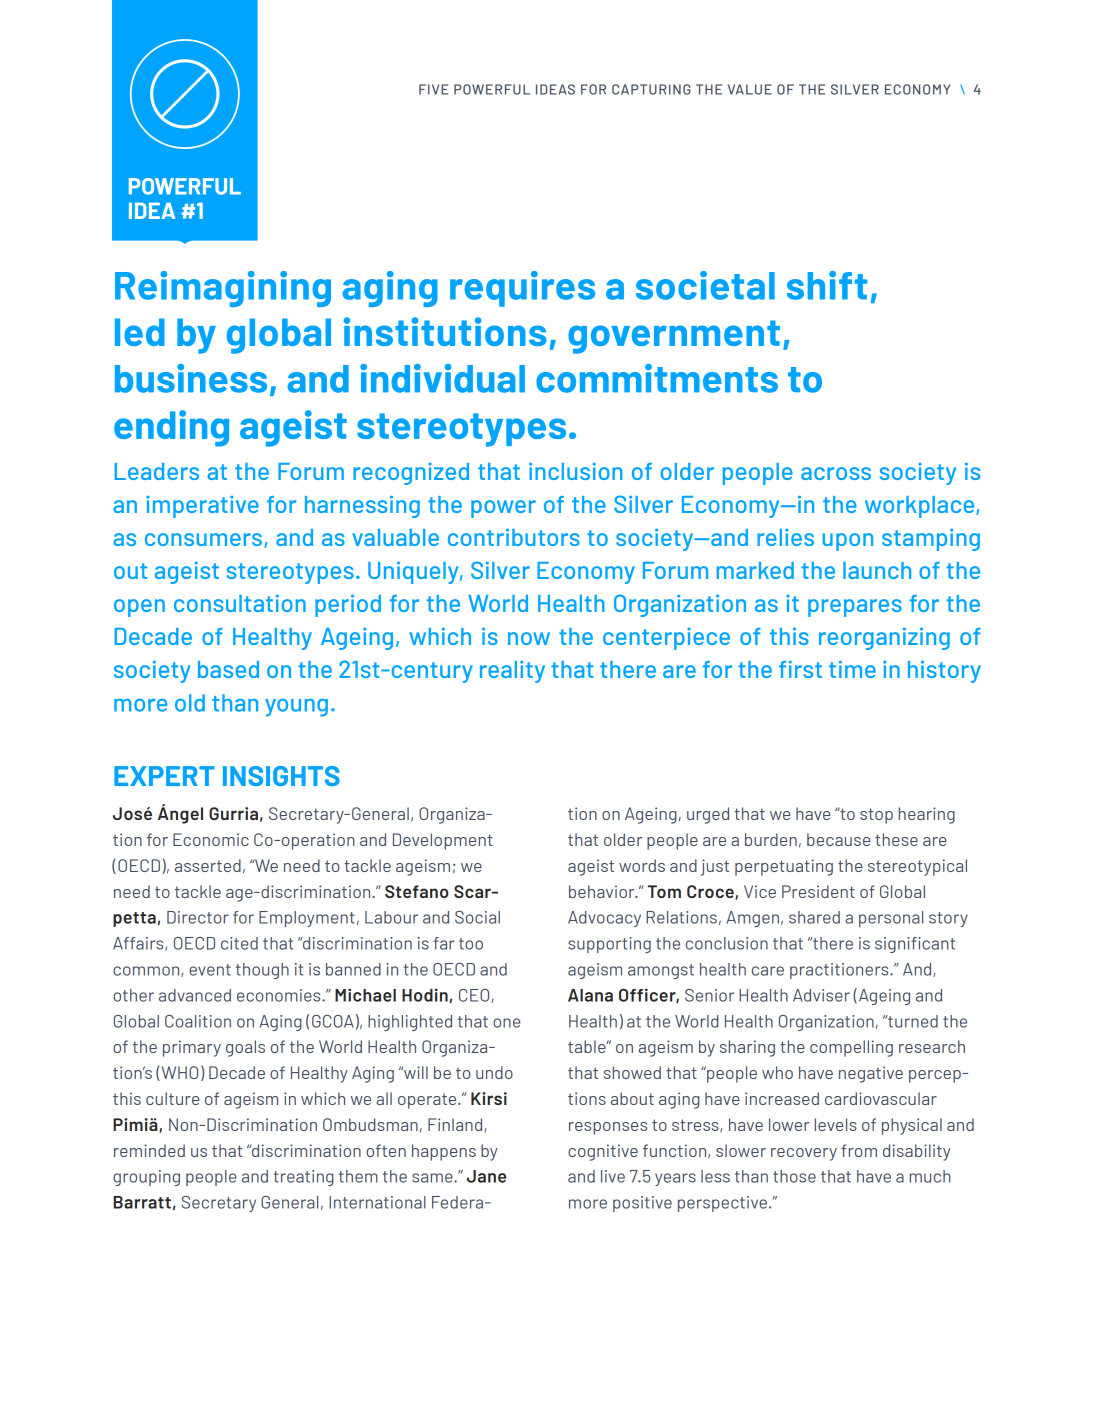 The image size is (1094, 1415). I want to click on time, so click(852, 669).
